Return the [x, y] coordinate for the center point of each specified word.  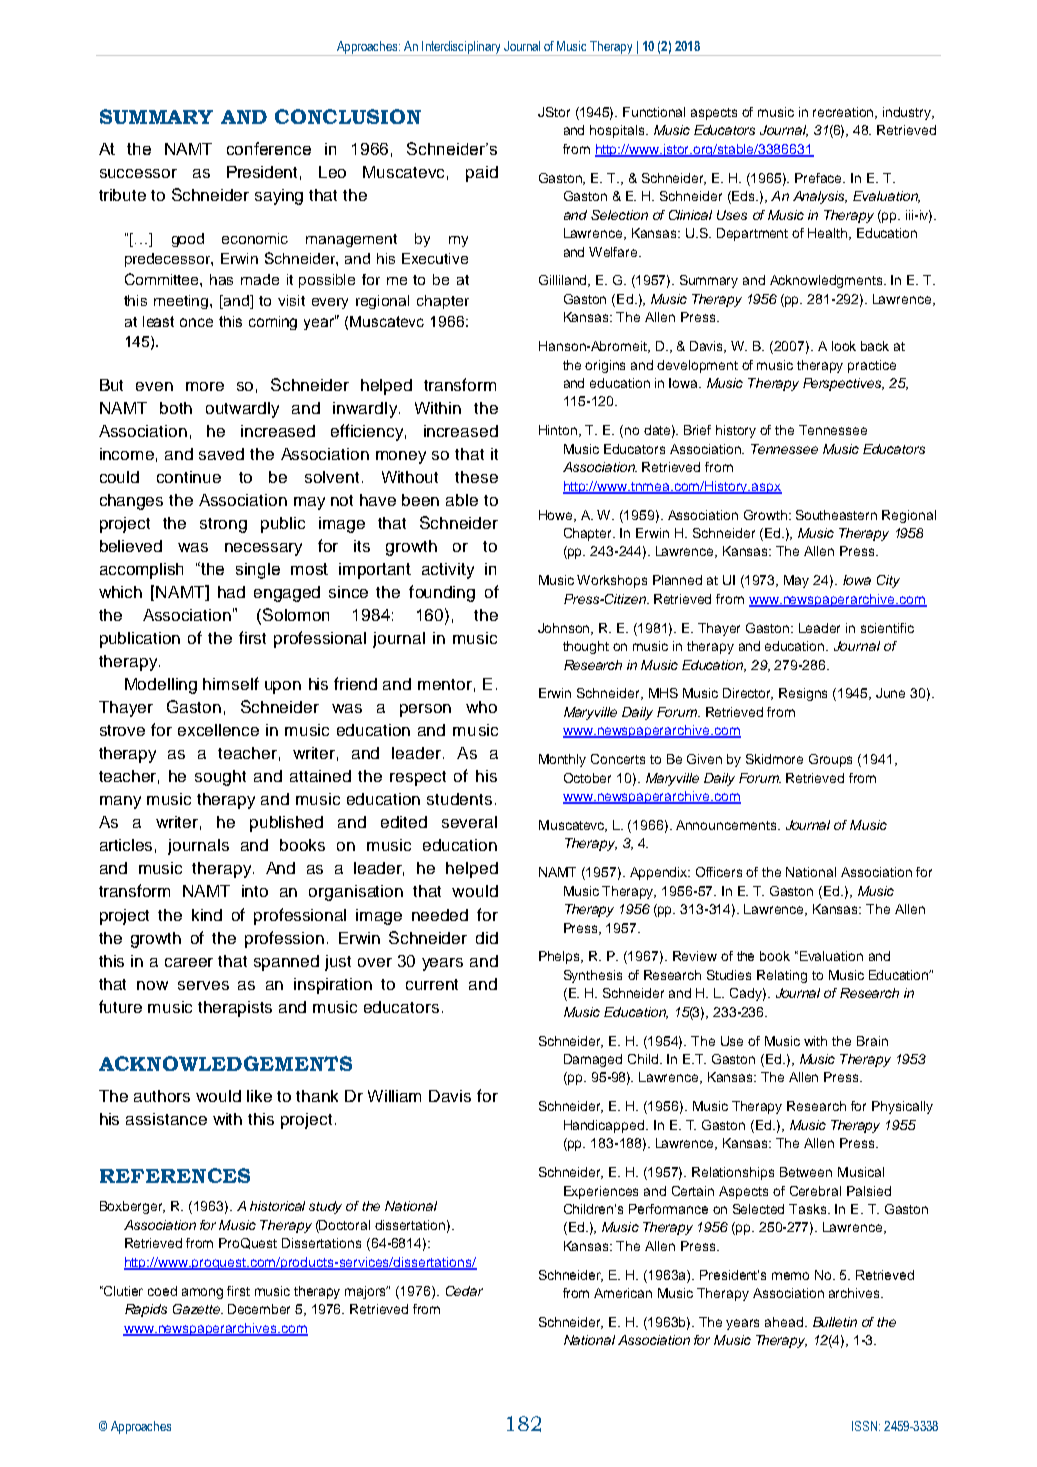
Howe [557, 516]
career [189, 962]
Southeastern [836, 515]
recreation [845, 113]
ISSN [866, 1426]
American [623, 1293]
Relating [782, 976]
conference [269, 148]
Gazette [198, 1309]
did [487, 938]
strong [223, 525]
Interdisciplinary [461, 48]
